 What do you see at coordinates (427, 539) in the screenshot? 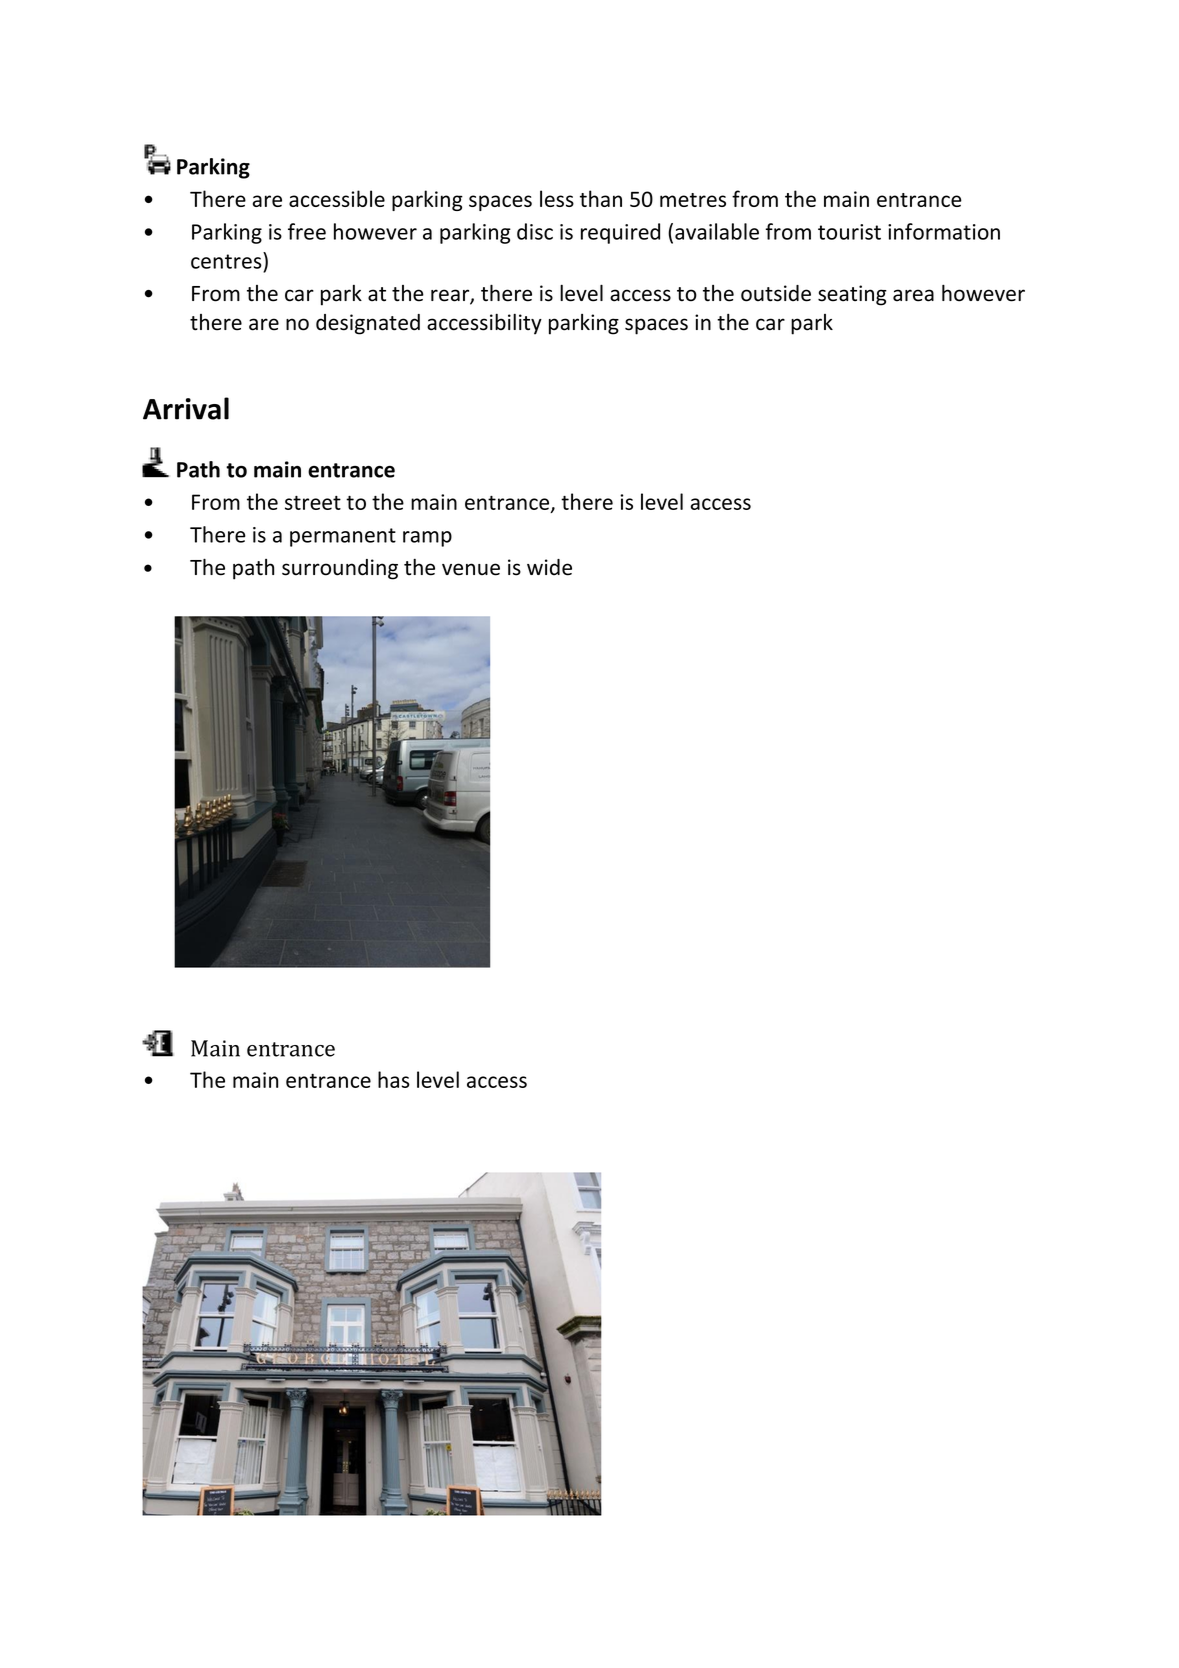
I see `ramp` at bounding box center [427, 539].
